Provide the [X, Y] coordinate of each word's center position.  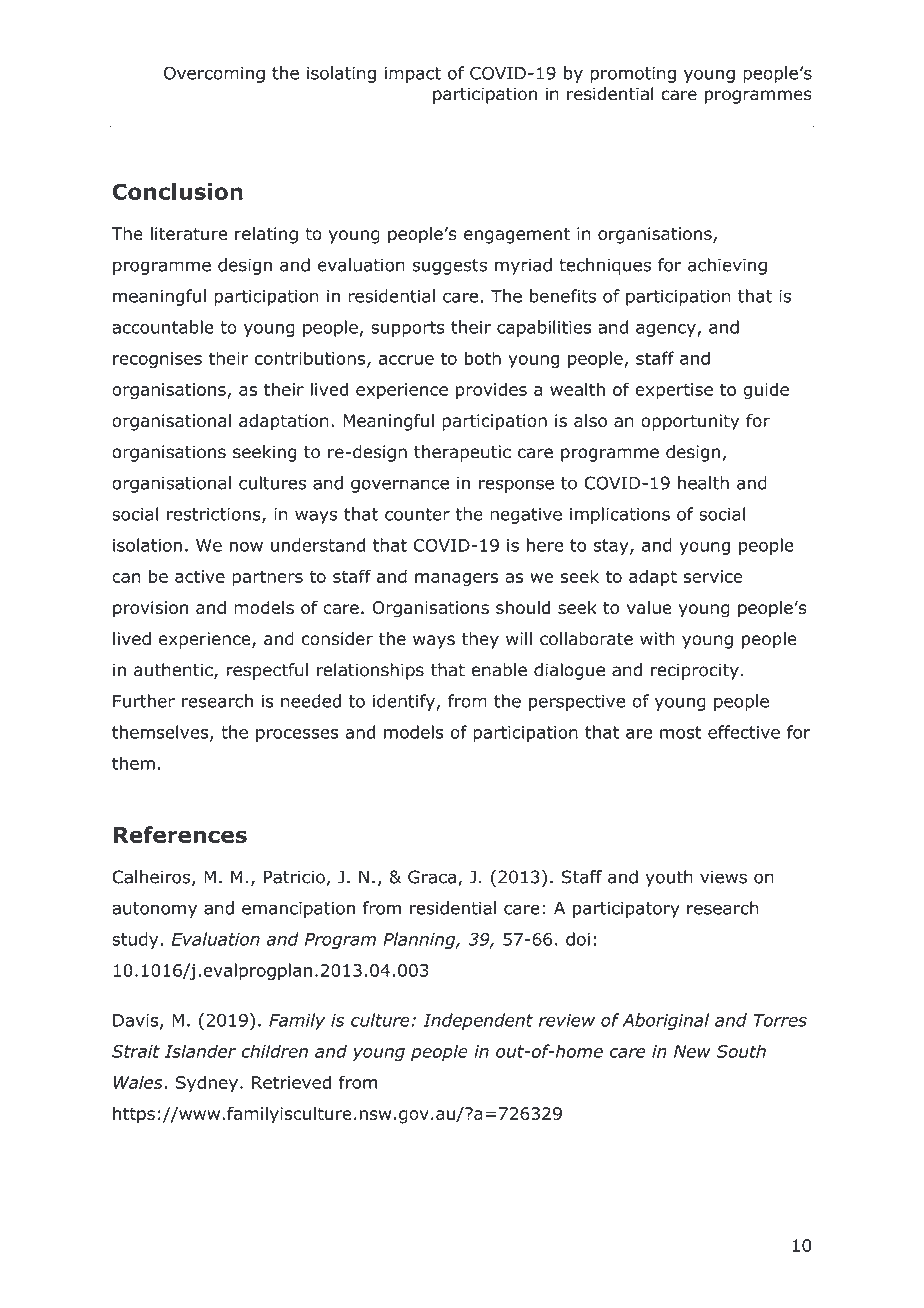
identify [405, 702]
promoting [633, 75]
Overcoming [214, 74]
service [713, 576]
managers [456, 580]
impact [413, 75]
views [723, 877]
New [692, 1051]
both [483, 358]
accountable [163, 327]
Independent [478, 1021]
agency [667, 330]
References [180, 834]
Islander [200, 1051]
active [200, 576]
